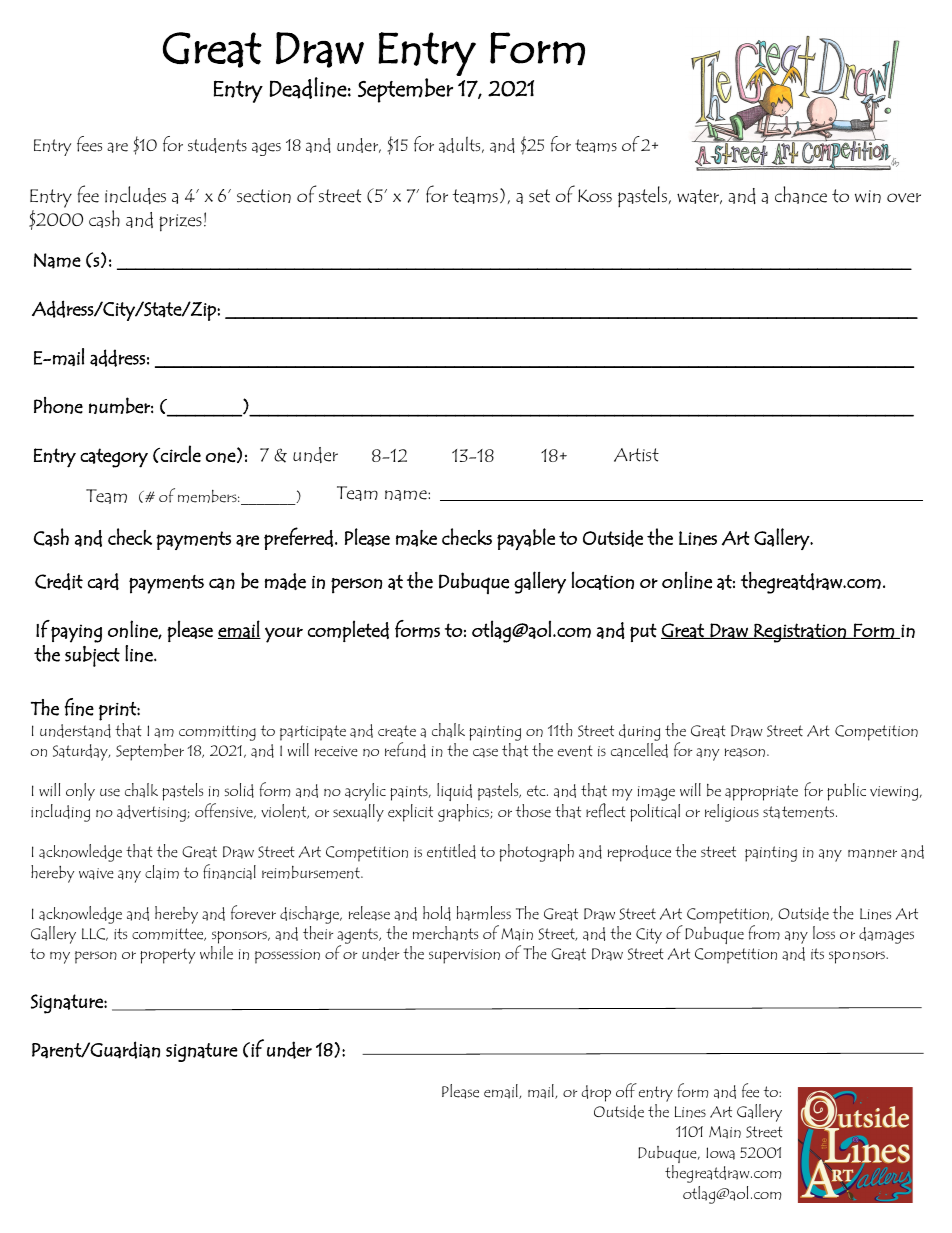  Describe the element at coordinates (135, 195) in the screenshot. I see `includes` at that location.
